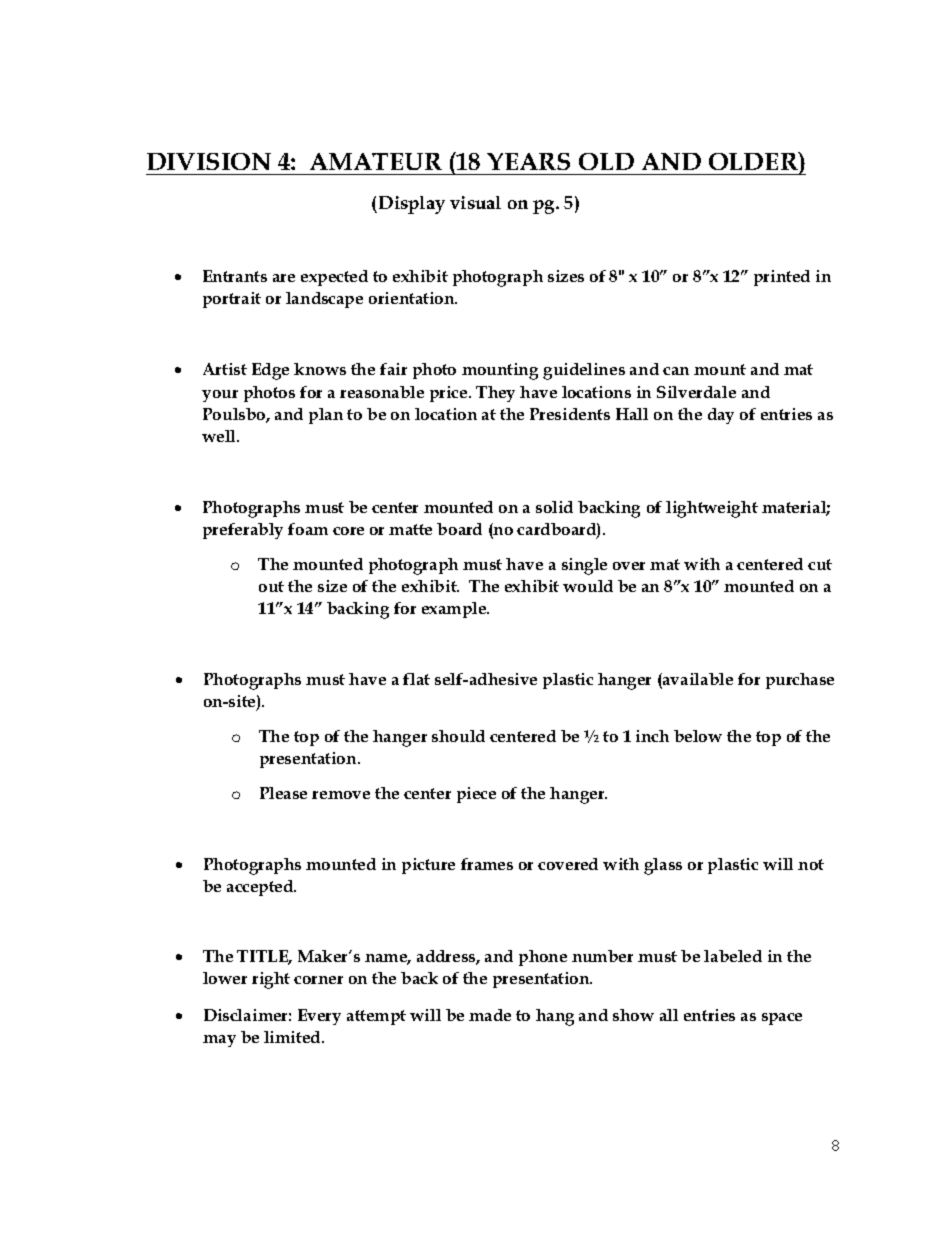 Image resolution: width=952 pixels, height=1233 pixels. Describe the element at coordinates (528, 161) in the image. I see `YEARS` at that location.
